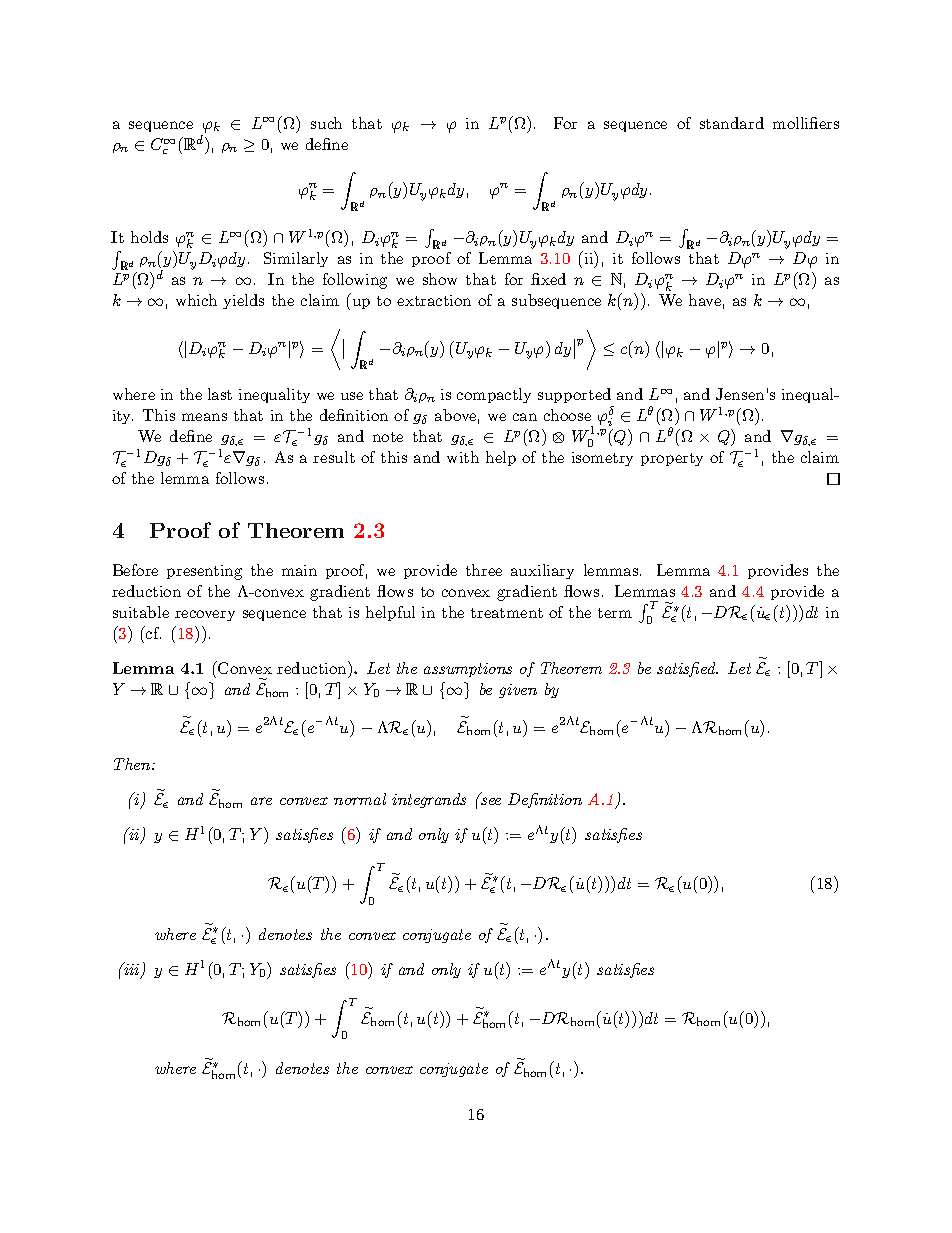  I want to click on presenting, so click(204, 572).
